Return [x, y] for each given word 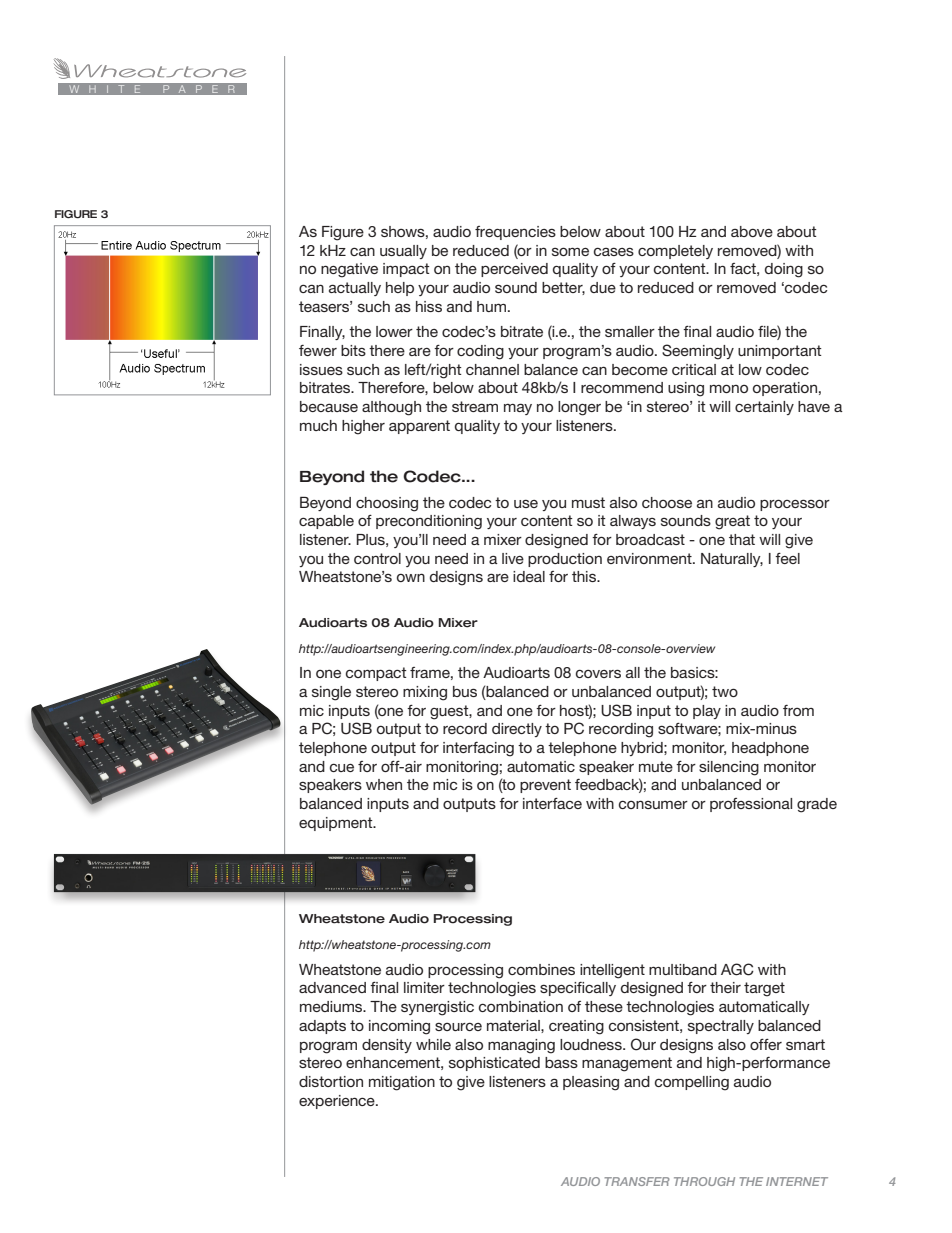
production [565, 560]
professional [751, 805]
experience [338, 1102]
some [570, 251]
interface [552, 803]
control [377, 558]
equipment [337, 824]
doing [784, 270]
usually [403, 252]
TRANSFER [637, 1181]
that [742, 539]
